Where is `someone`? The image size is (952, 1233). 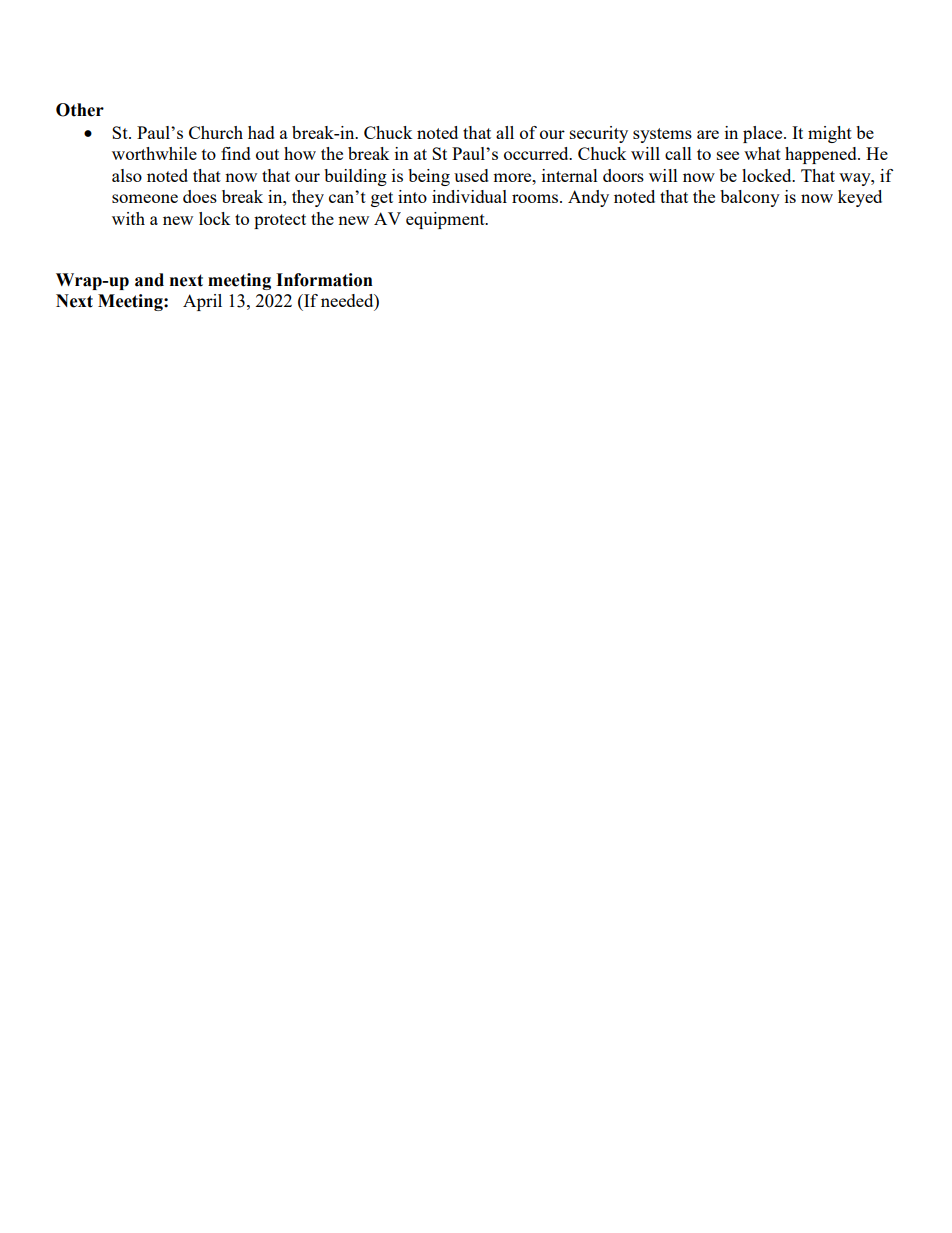 someone is located at coordinates (145, 198).
